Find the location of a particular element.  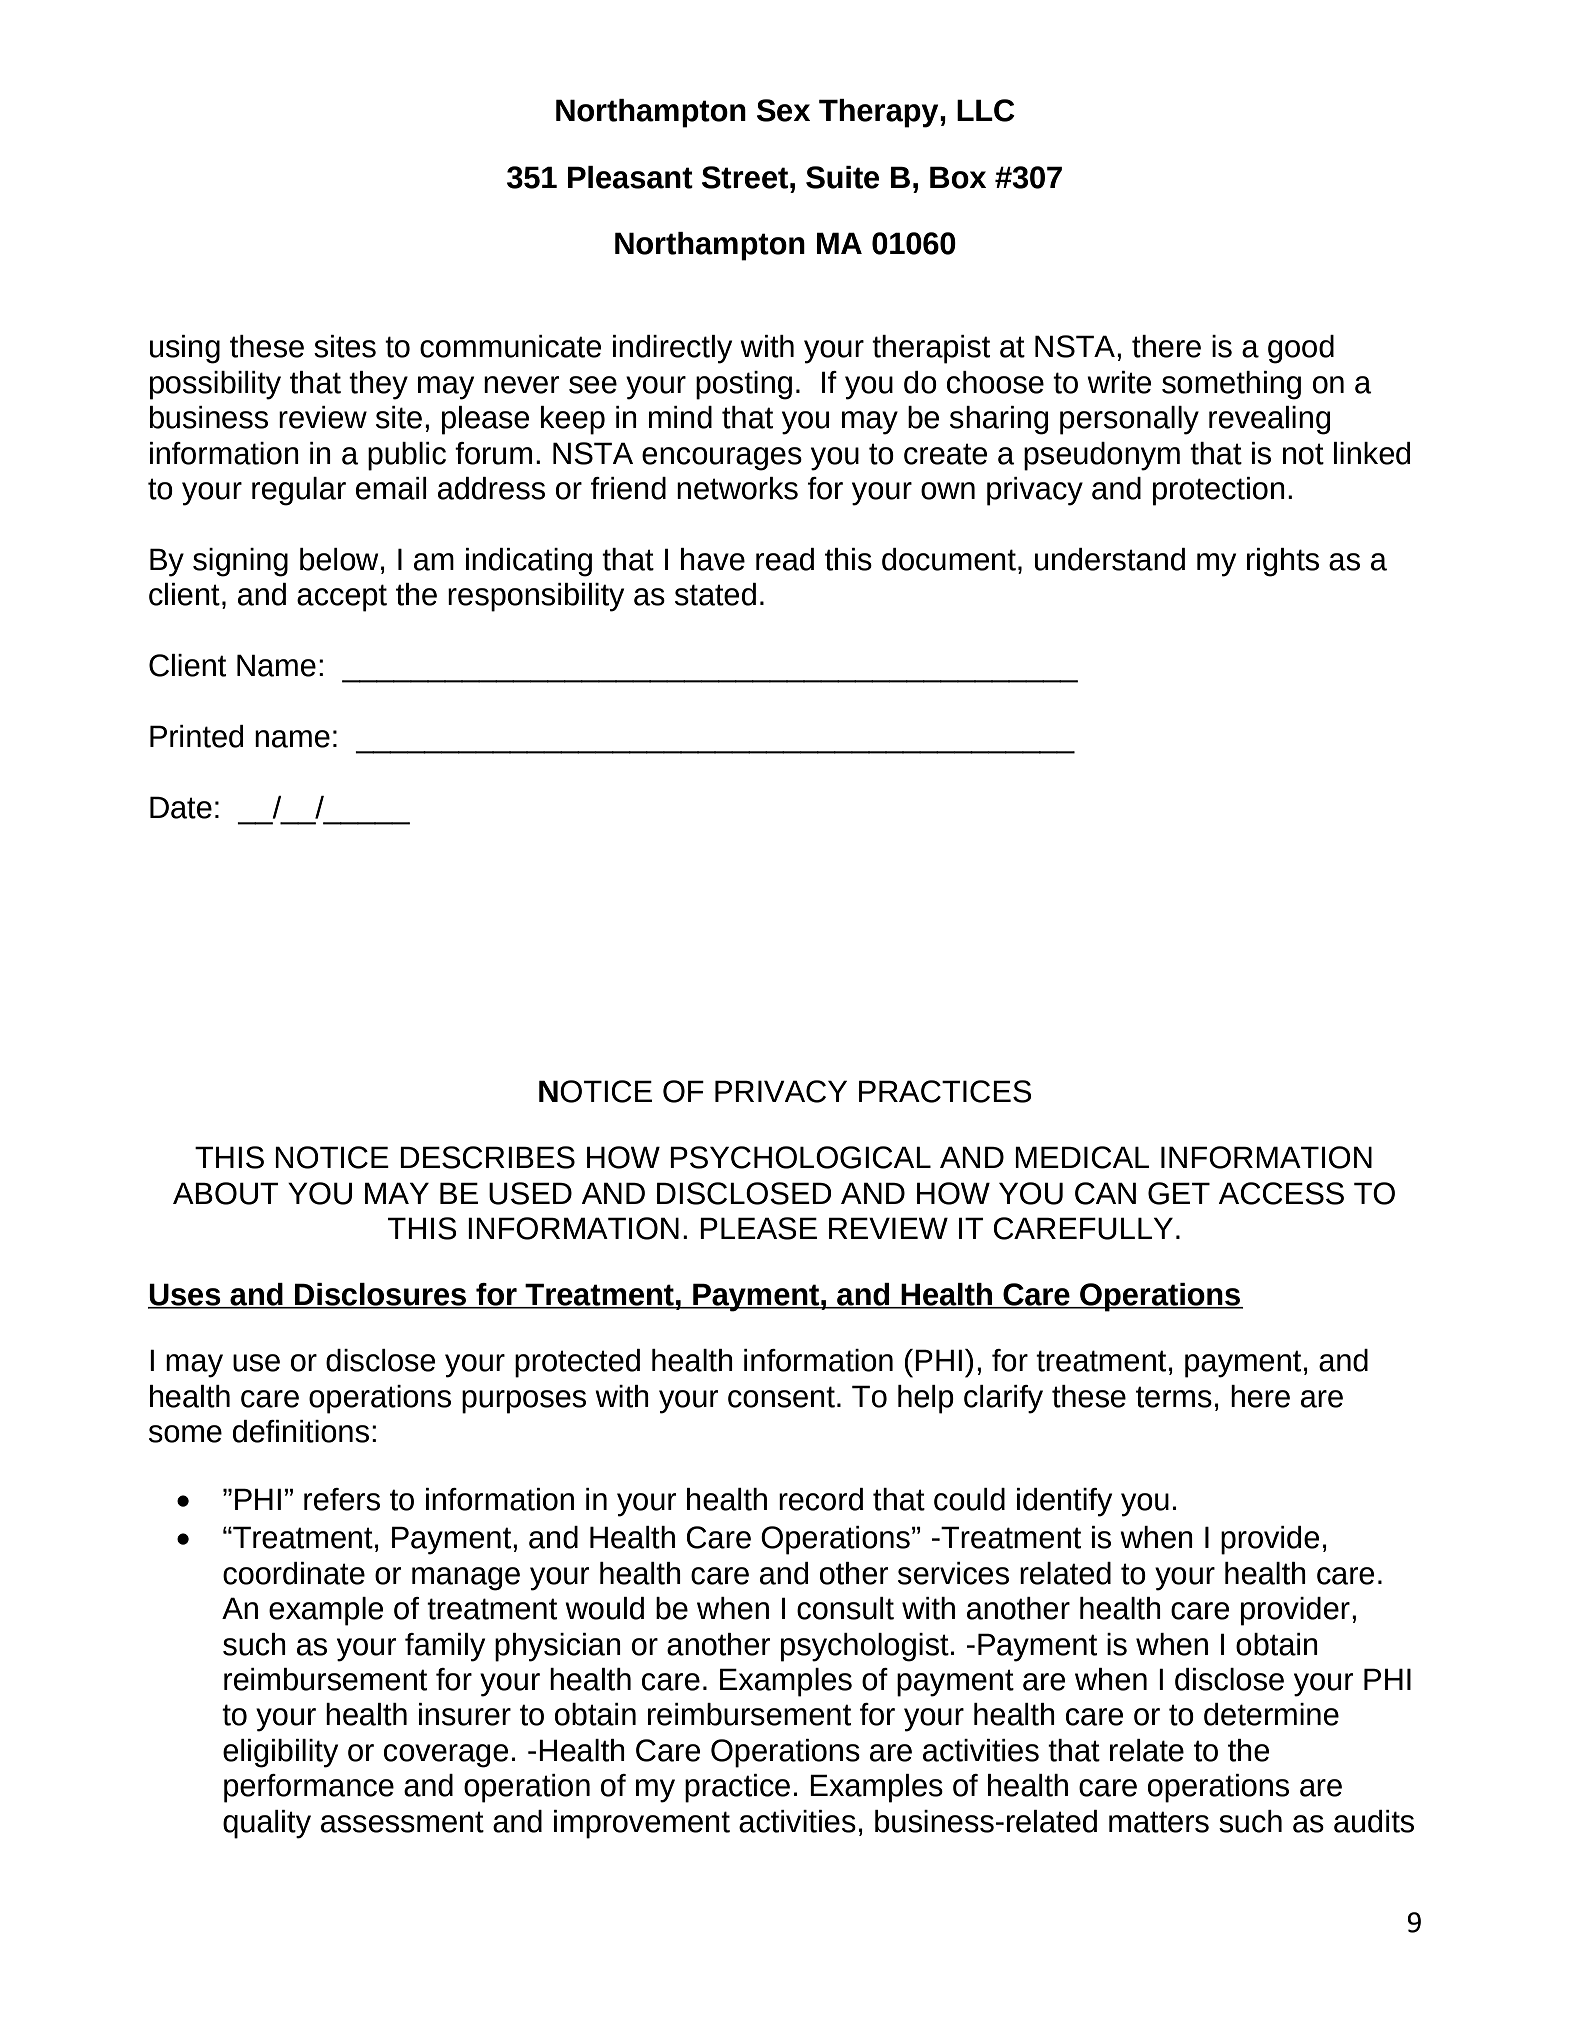

below is located at coordinates (339, 559).
